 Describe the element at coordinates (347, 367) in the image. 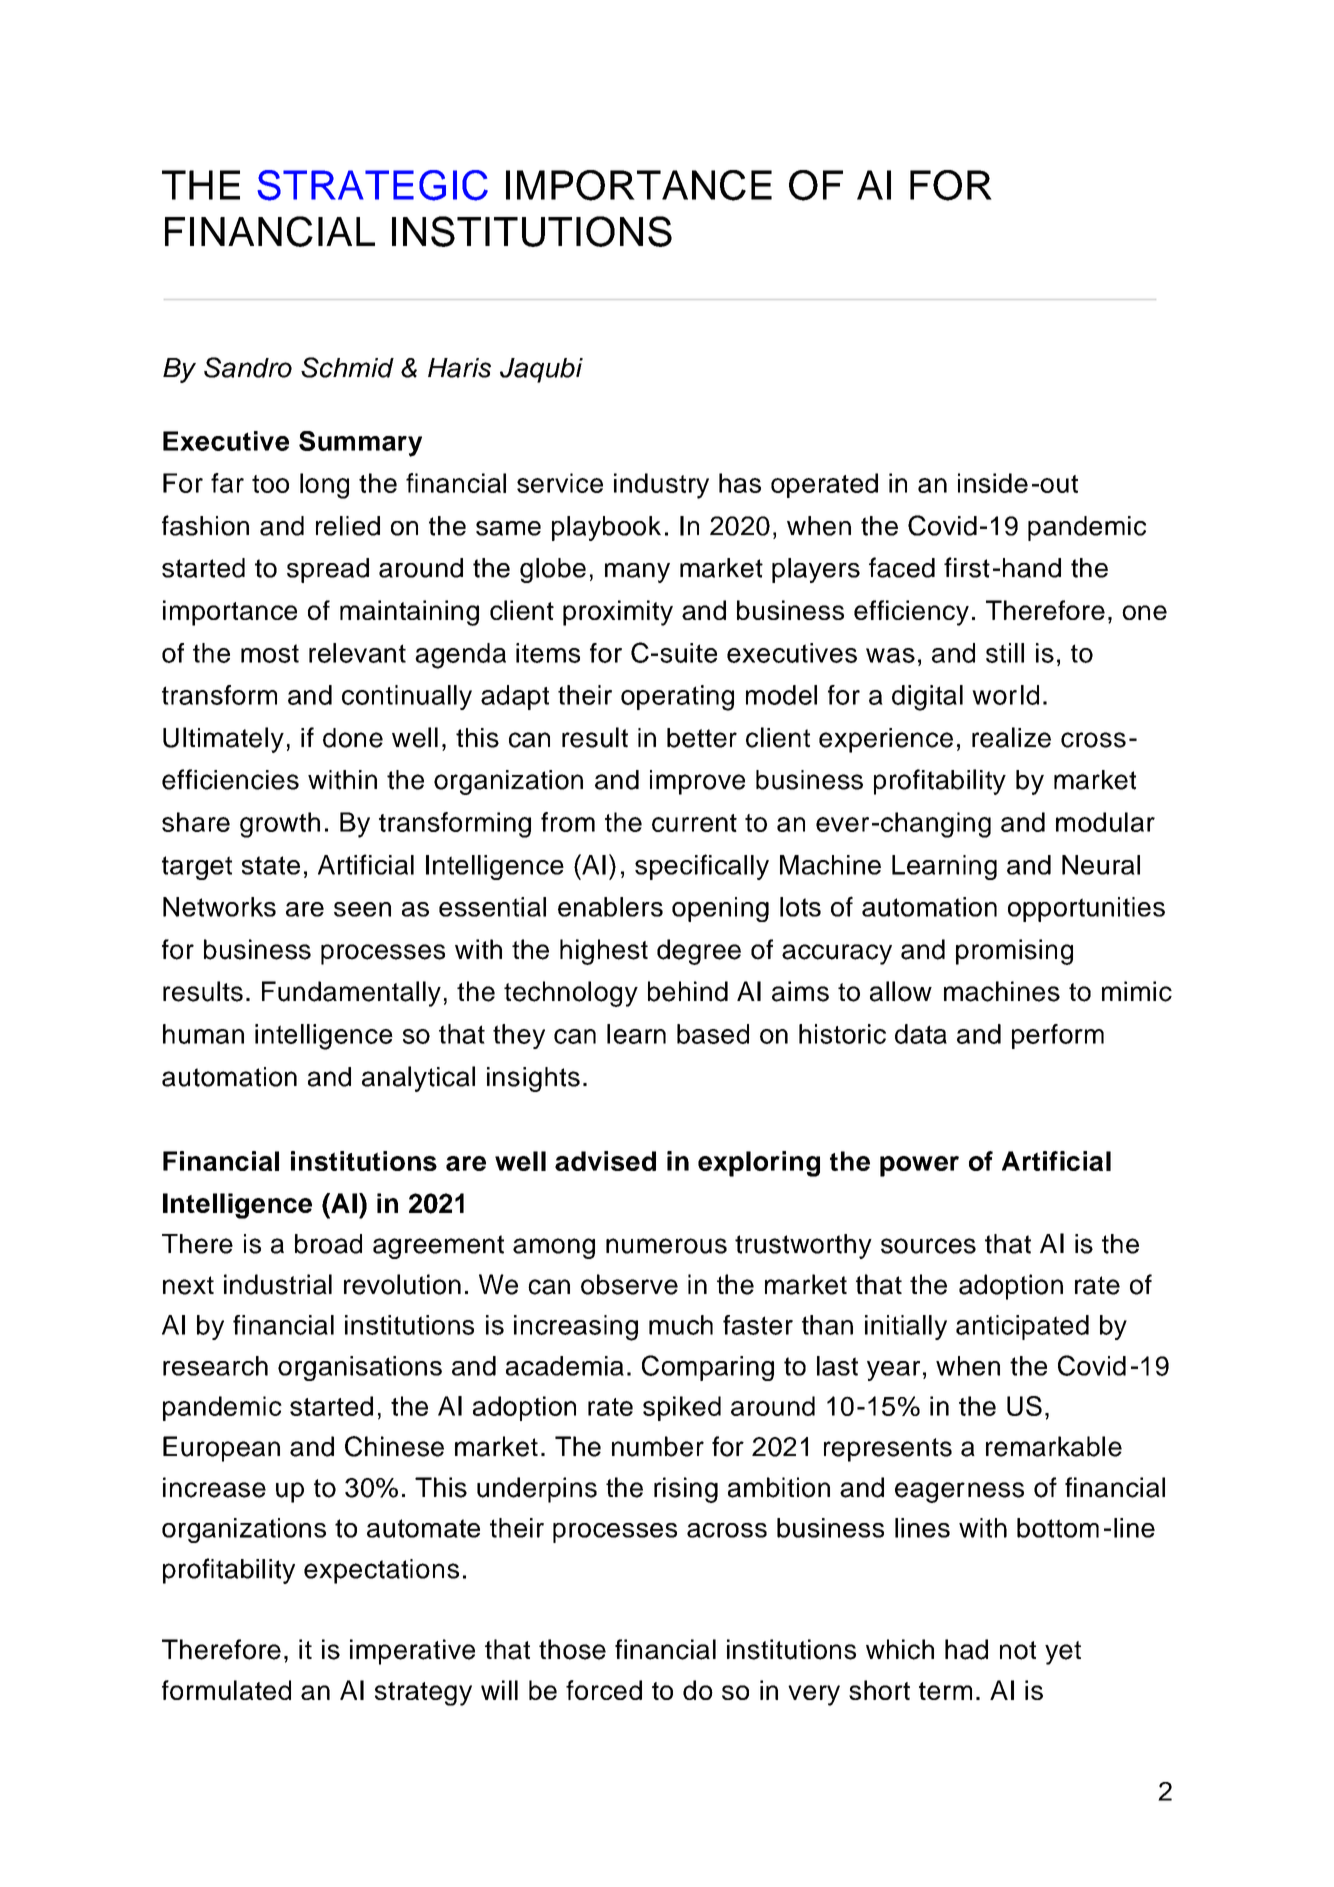

I see `Schmid` at that location.
